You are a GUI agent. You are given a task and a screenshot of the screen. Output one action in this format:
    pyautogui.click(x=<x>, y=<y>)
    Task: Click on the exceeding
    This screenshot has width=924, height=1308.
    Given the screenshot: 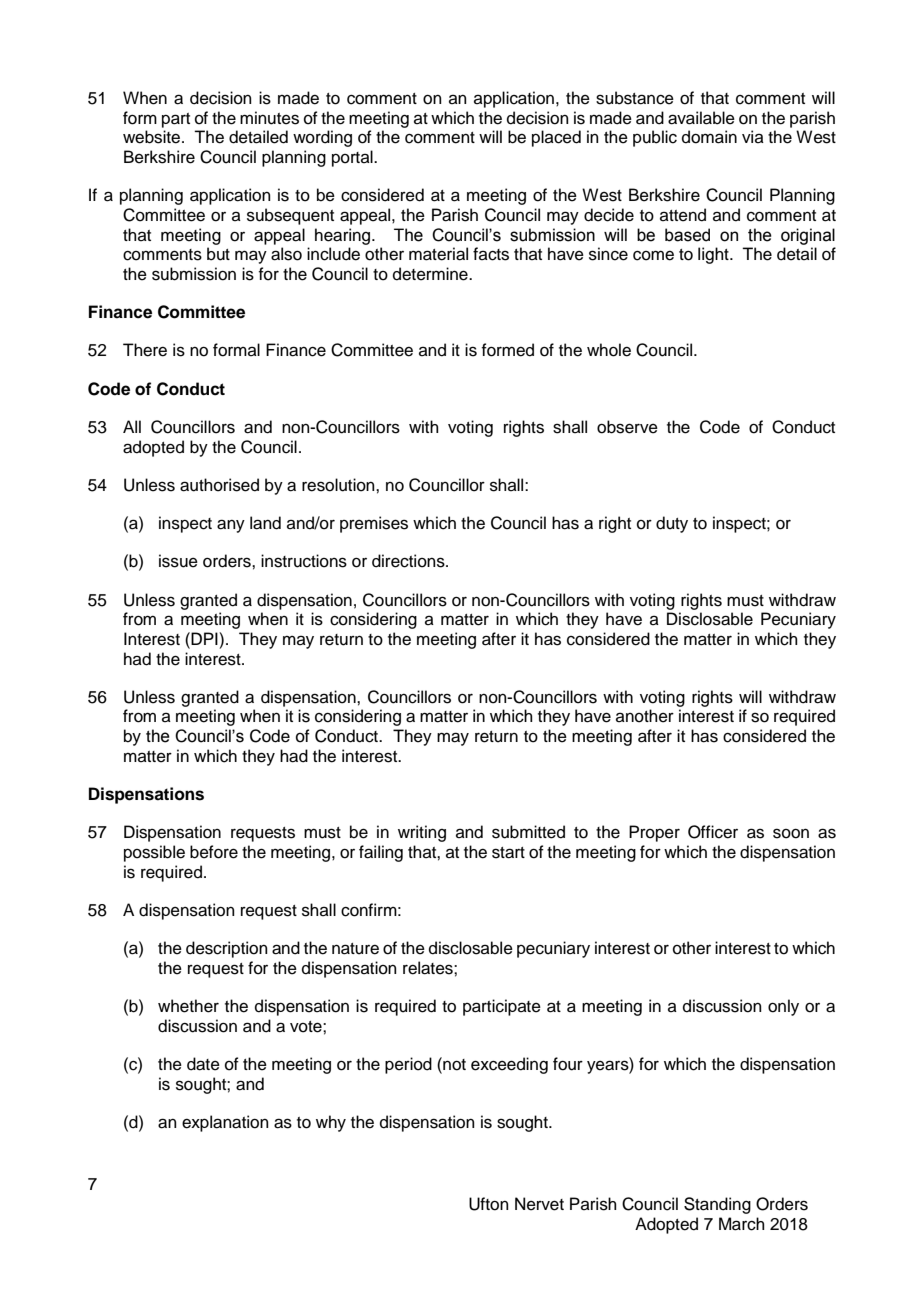 What is the action you would take?
    pyautogui.click(x=509, y=1065)
